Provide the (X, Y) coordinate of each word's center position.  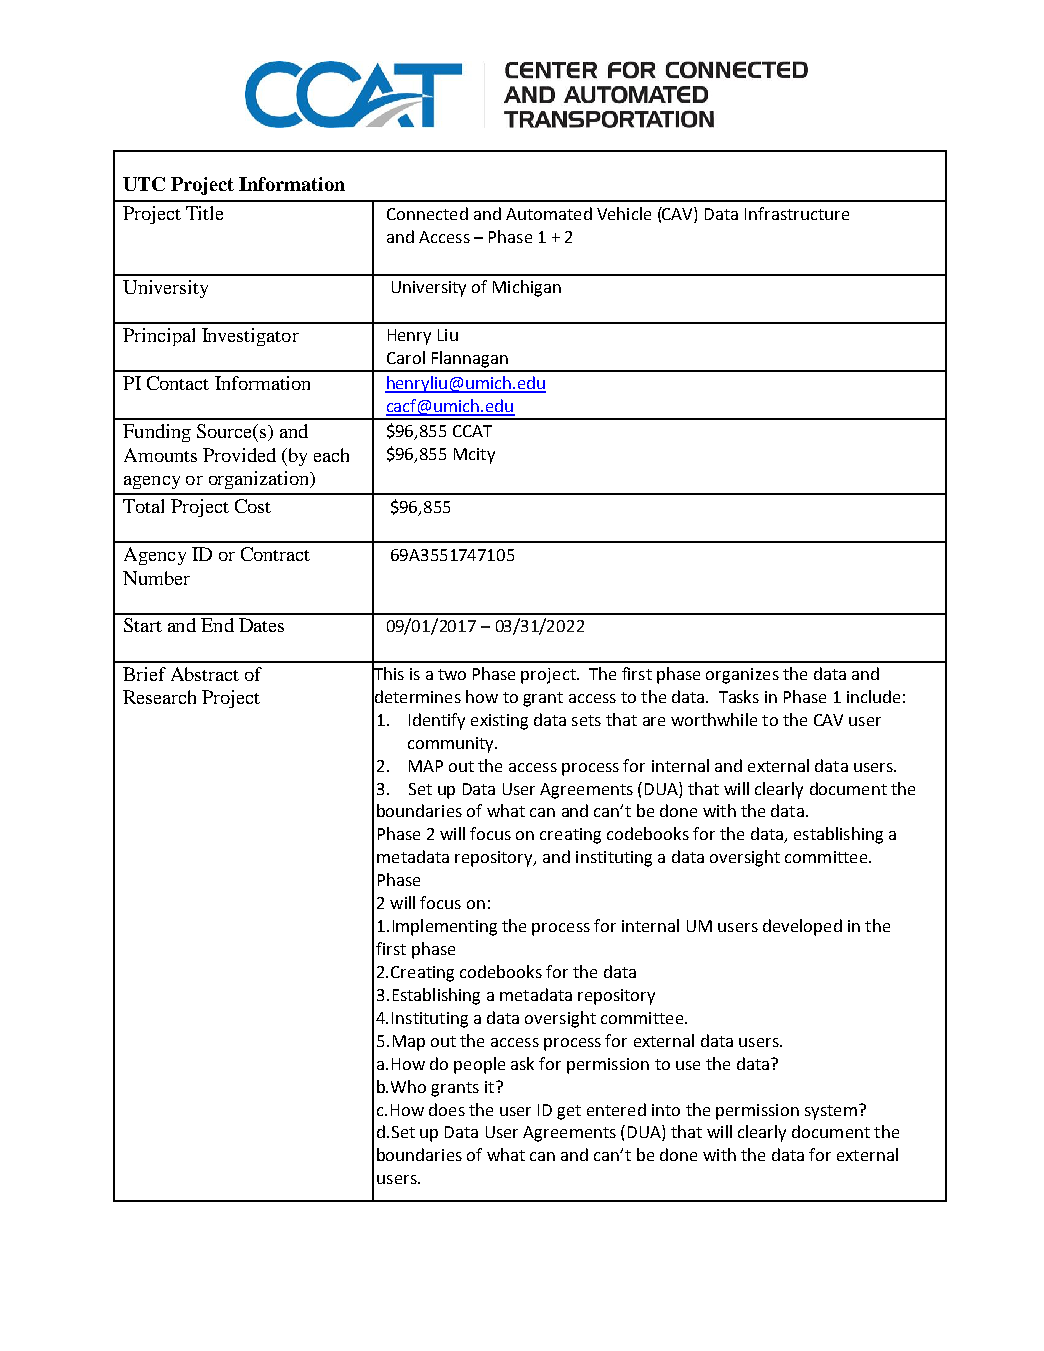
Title (204, 213)
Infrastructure (797, 213)
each (331, 455)
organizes (742, 676)
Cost (253, 506)
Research (159, 697)
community (452, 745)
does (447, 1109)
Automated (549, 213)
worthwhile (714, 719)
